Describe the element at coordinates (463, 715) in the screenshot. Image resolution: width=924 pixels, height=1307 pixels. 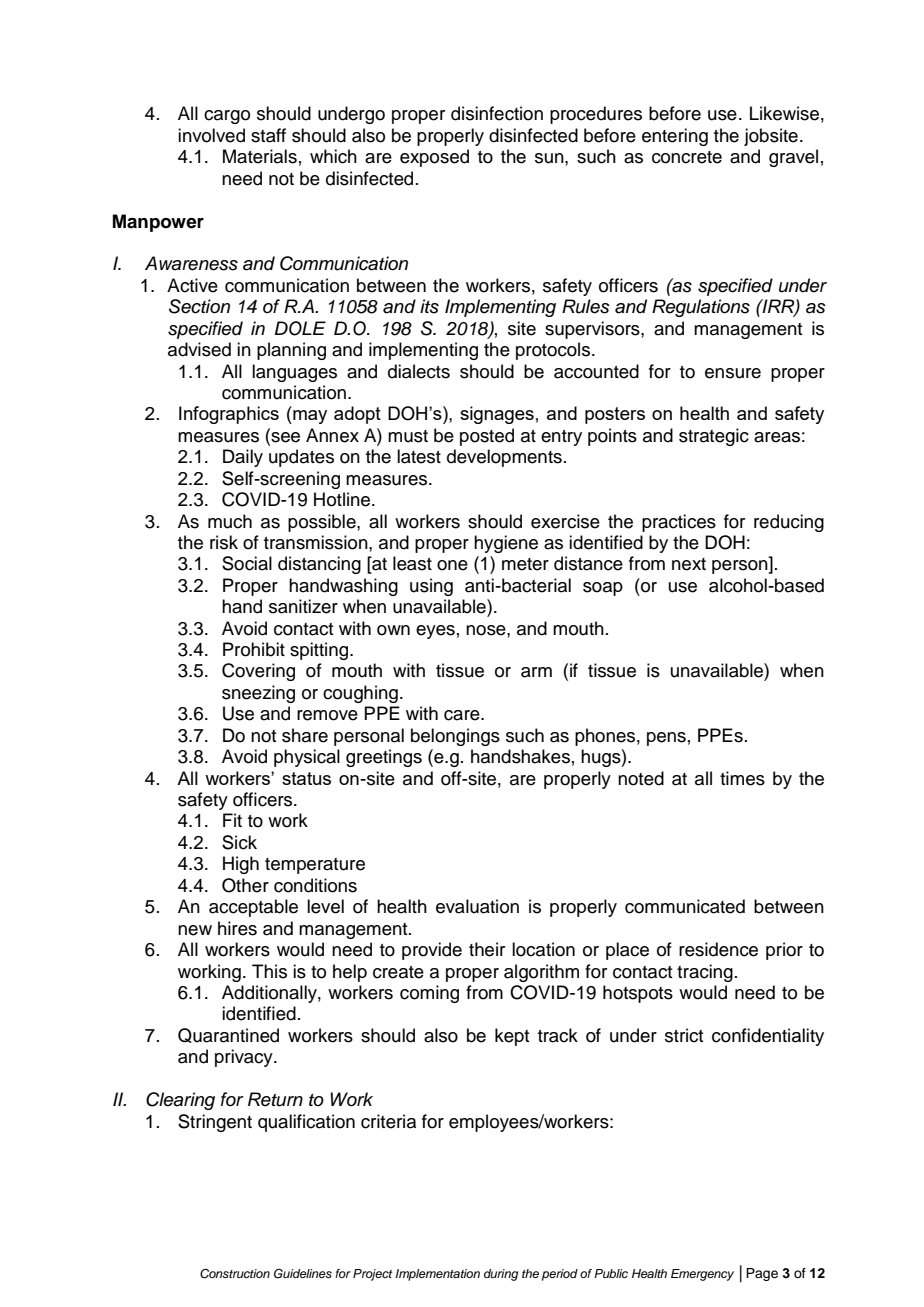
I see `care` at that location.
